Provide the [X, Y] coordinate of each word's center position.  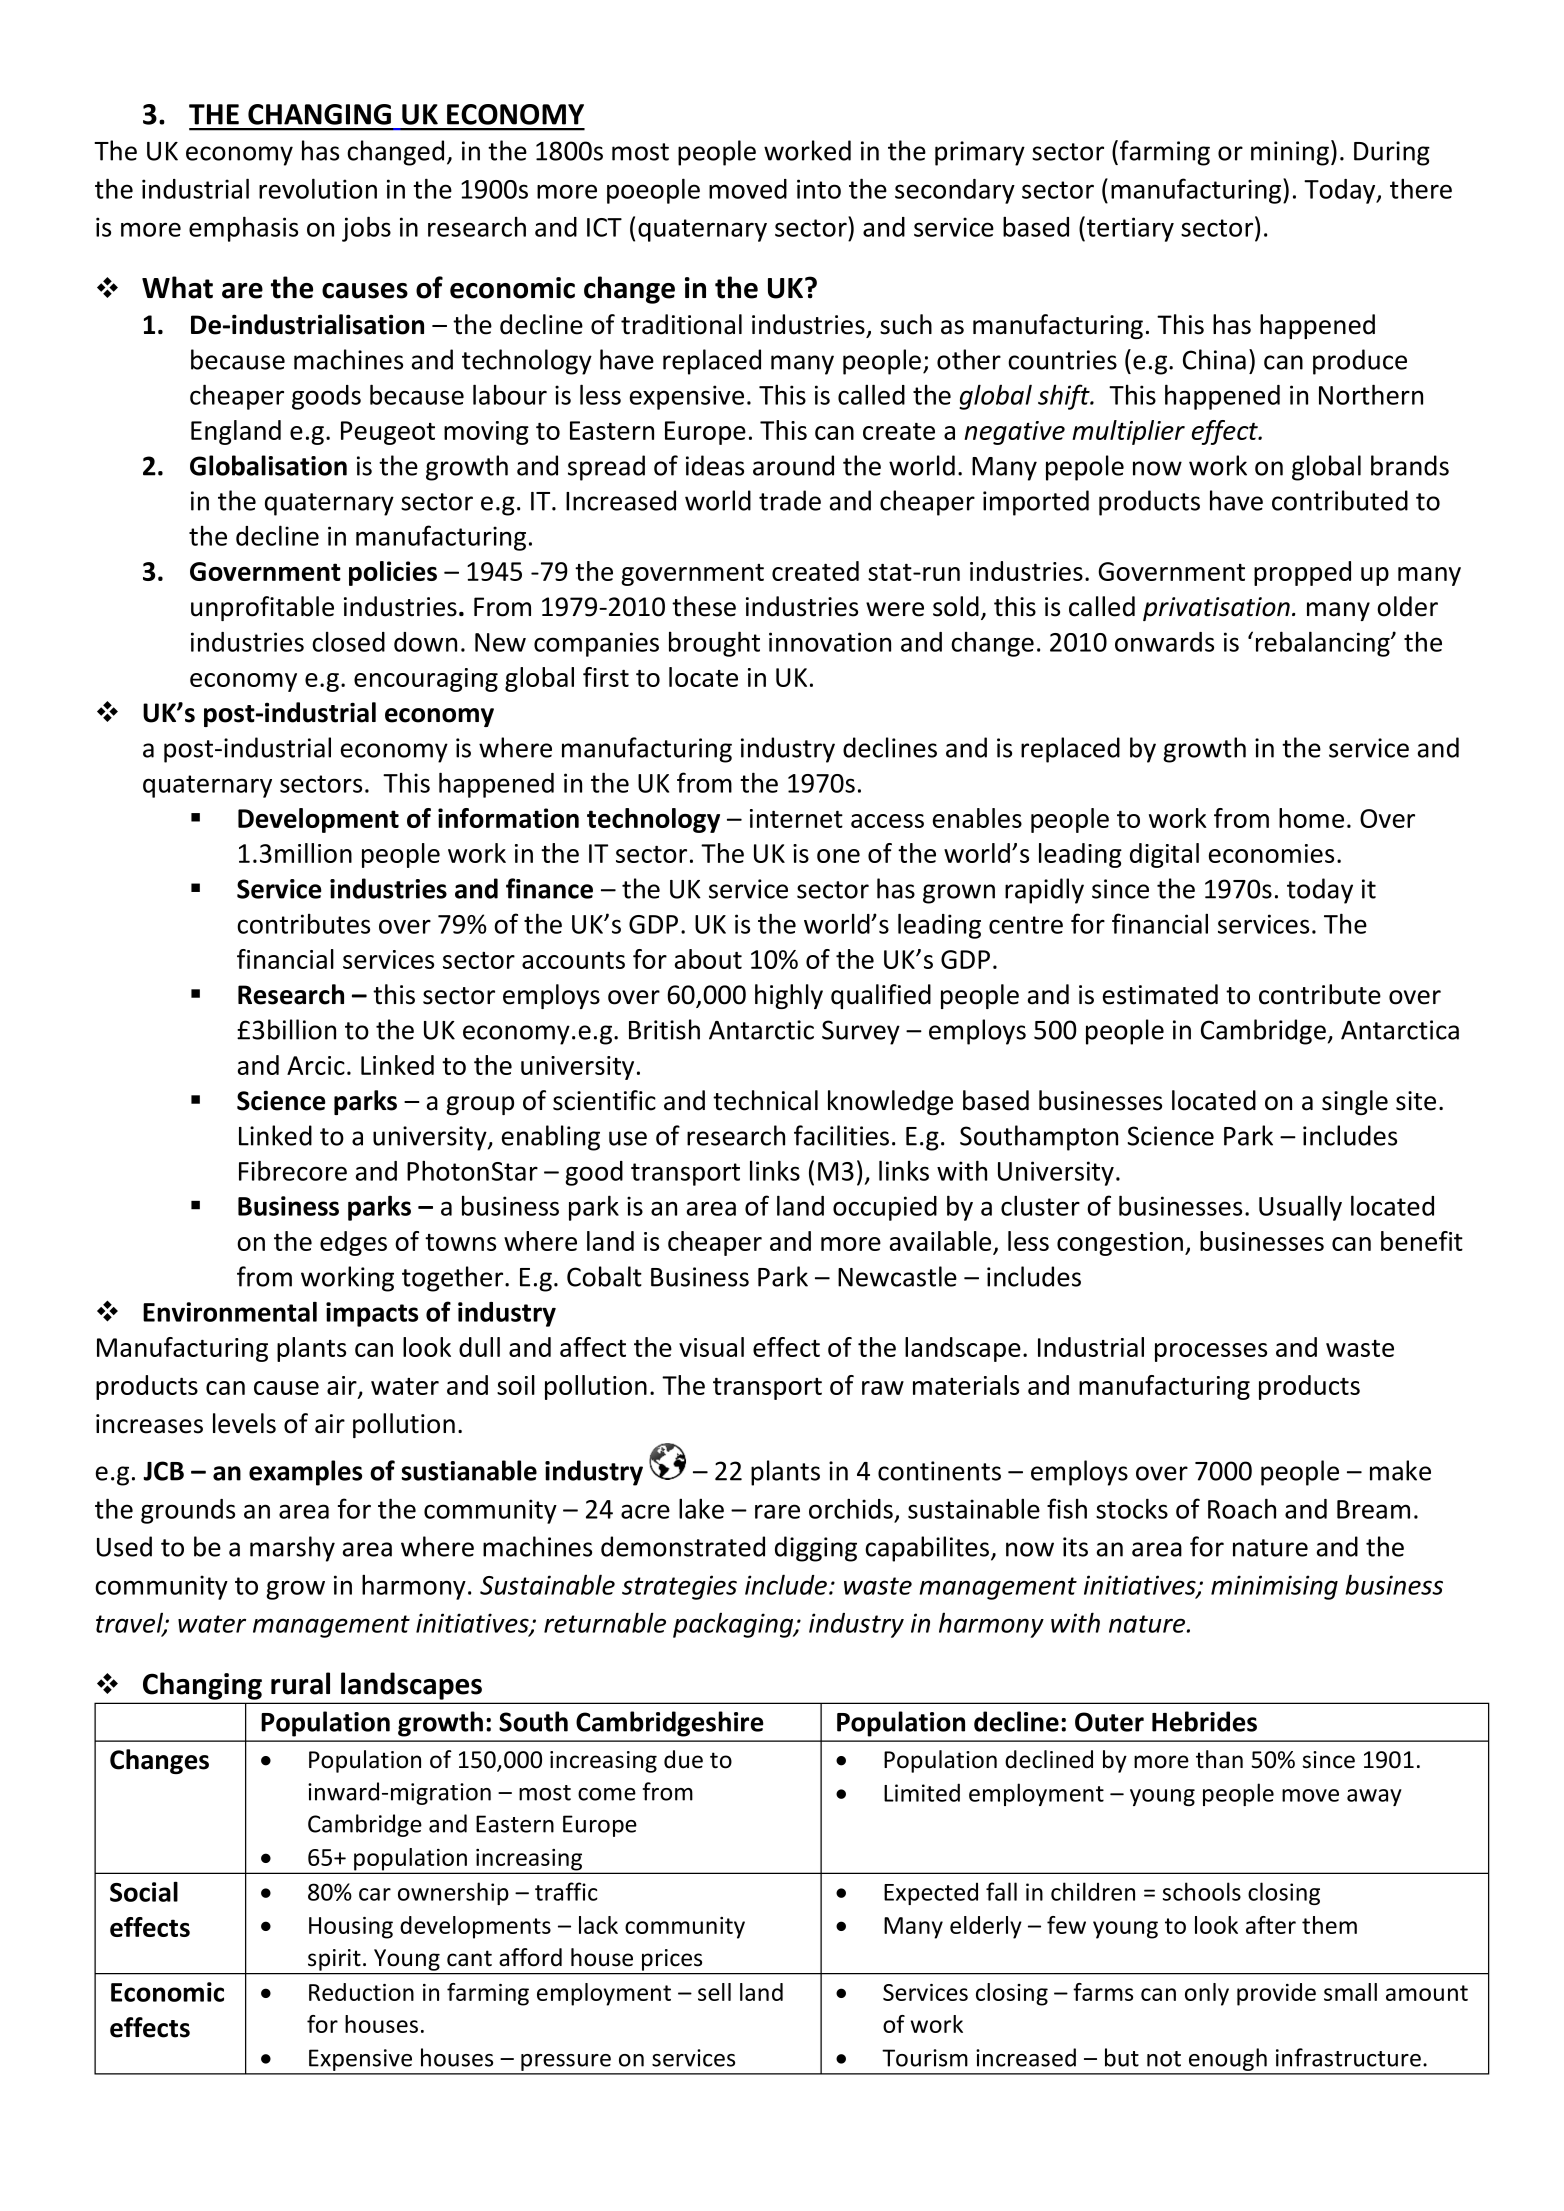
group [480, 1105]
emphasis [243, 229]
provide [1276, 1994]
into [819, 189]
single [1355, 1102]
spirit [334, 1960]
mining [1290, 153]
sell [714, 1992]
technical [765, 1100]
